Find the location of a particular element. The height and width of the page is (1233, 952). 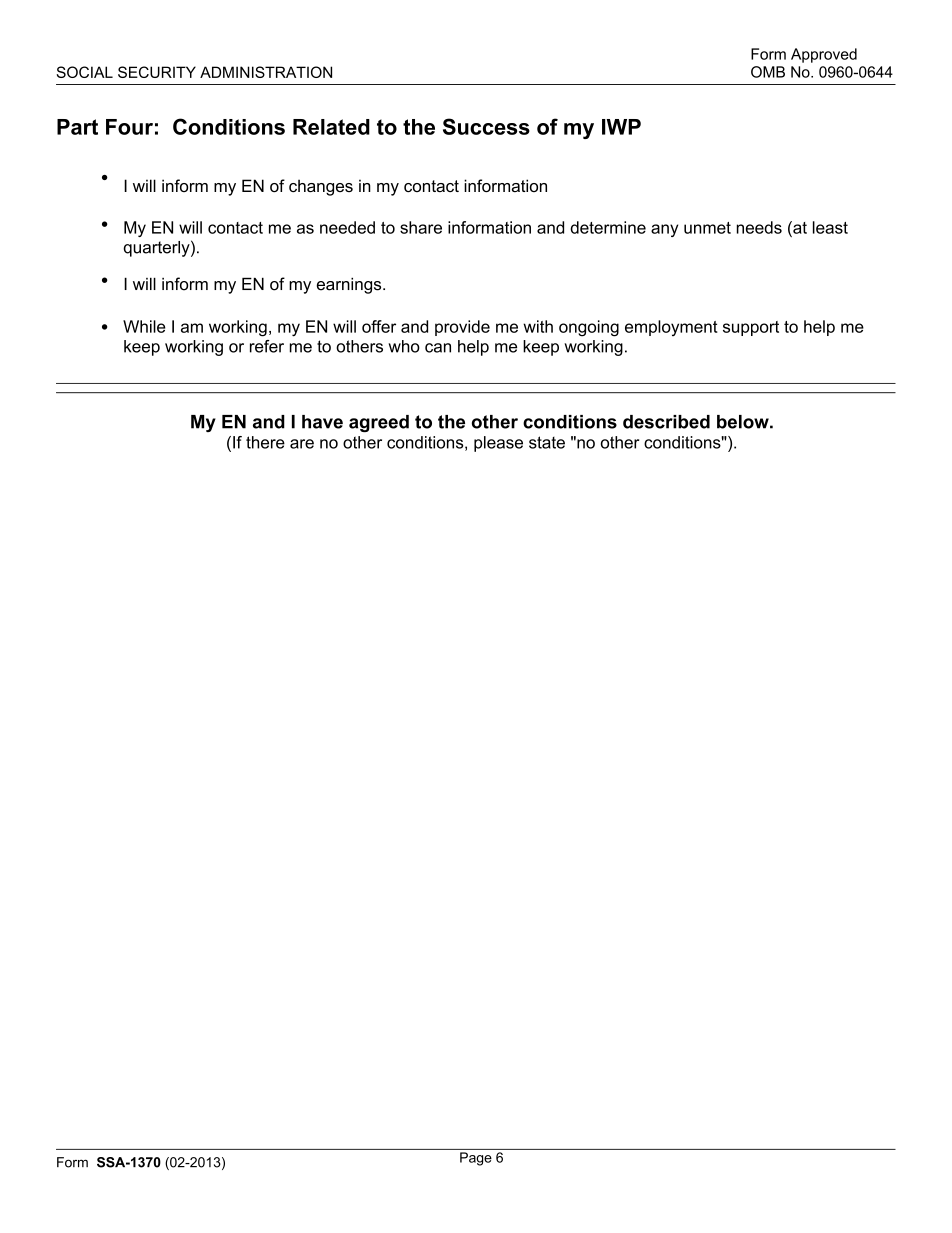

have is located at coordinates (322, 422).
